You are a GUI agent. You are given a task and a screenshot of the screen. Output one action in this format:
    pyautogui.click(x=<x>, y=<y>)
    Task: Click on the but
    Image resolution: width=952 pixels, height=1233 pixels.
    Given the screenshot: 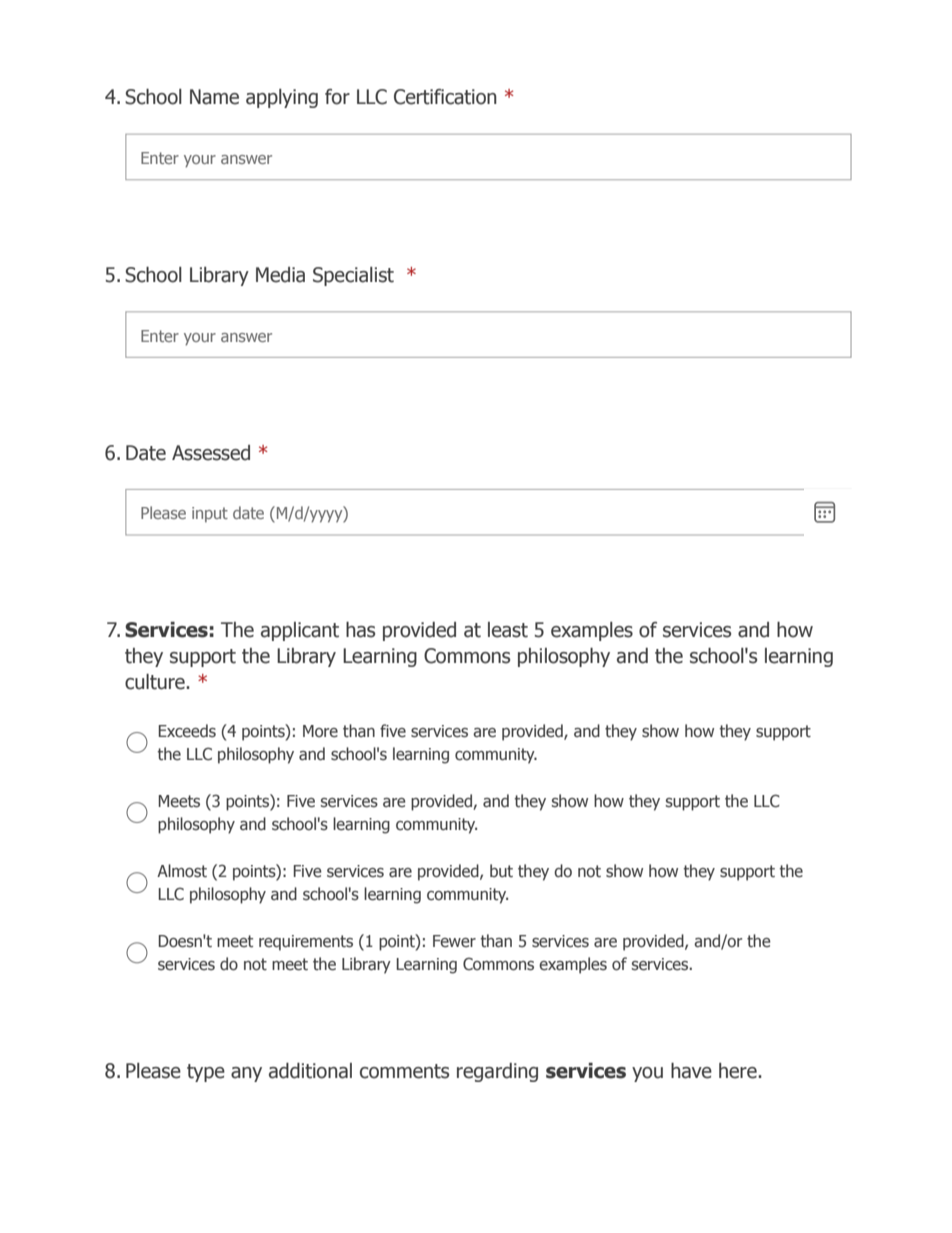 What is the action you would take?
    pyautogui.click(x=501, y=870)
